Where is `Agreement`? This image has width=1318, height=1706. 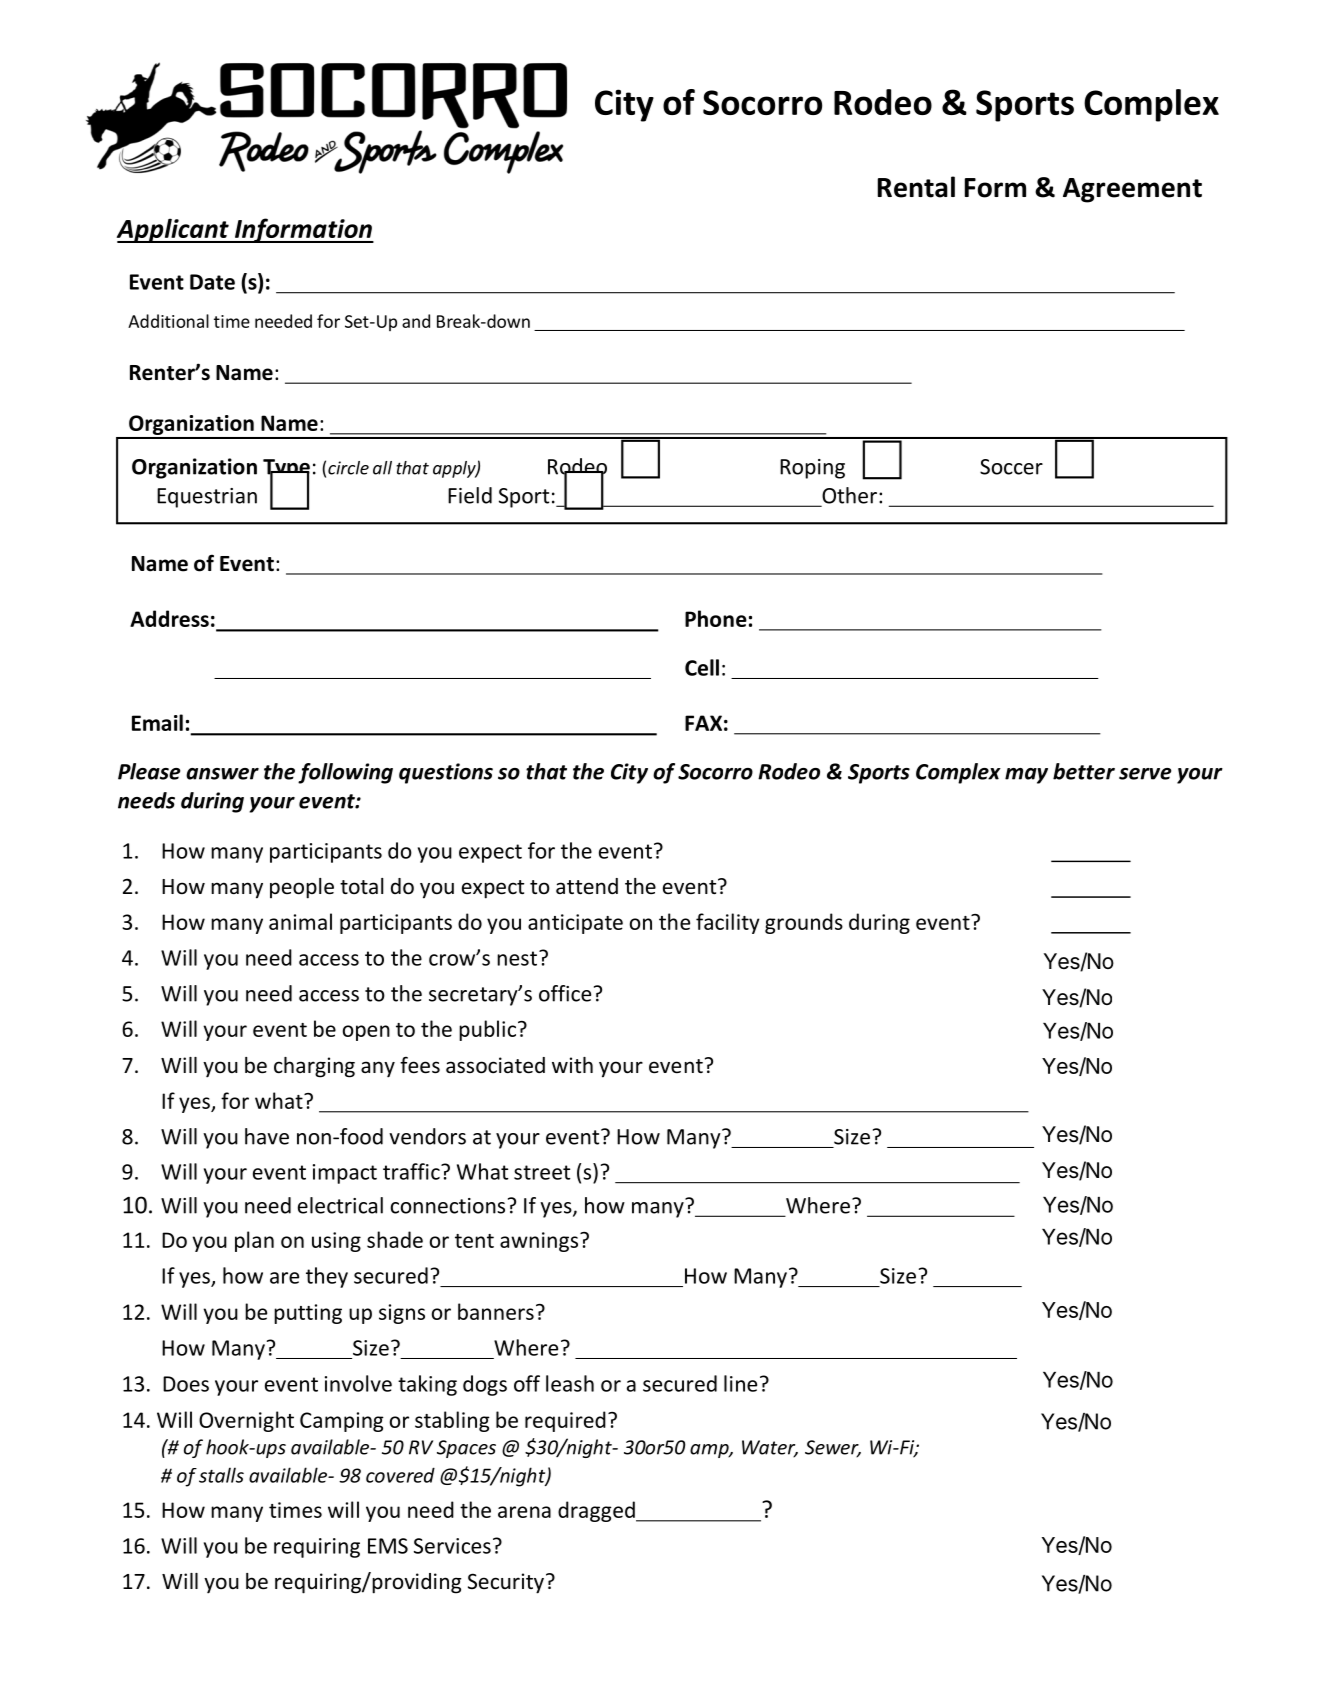
Agreement is located at coordinates (1132, 190).
